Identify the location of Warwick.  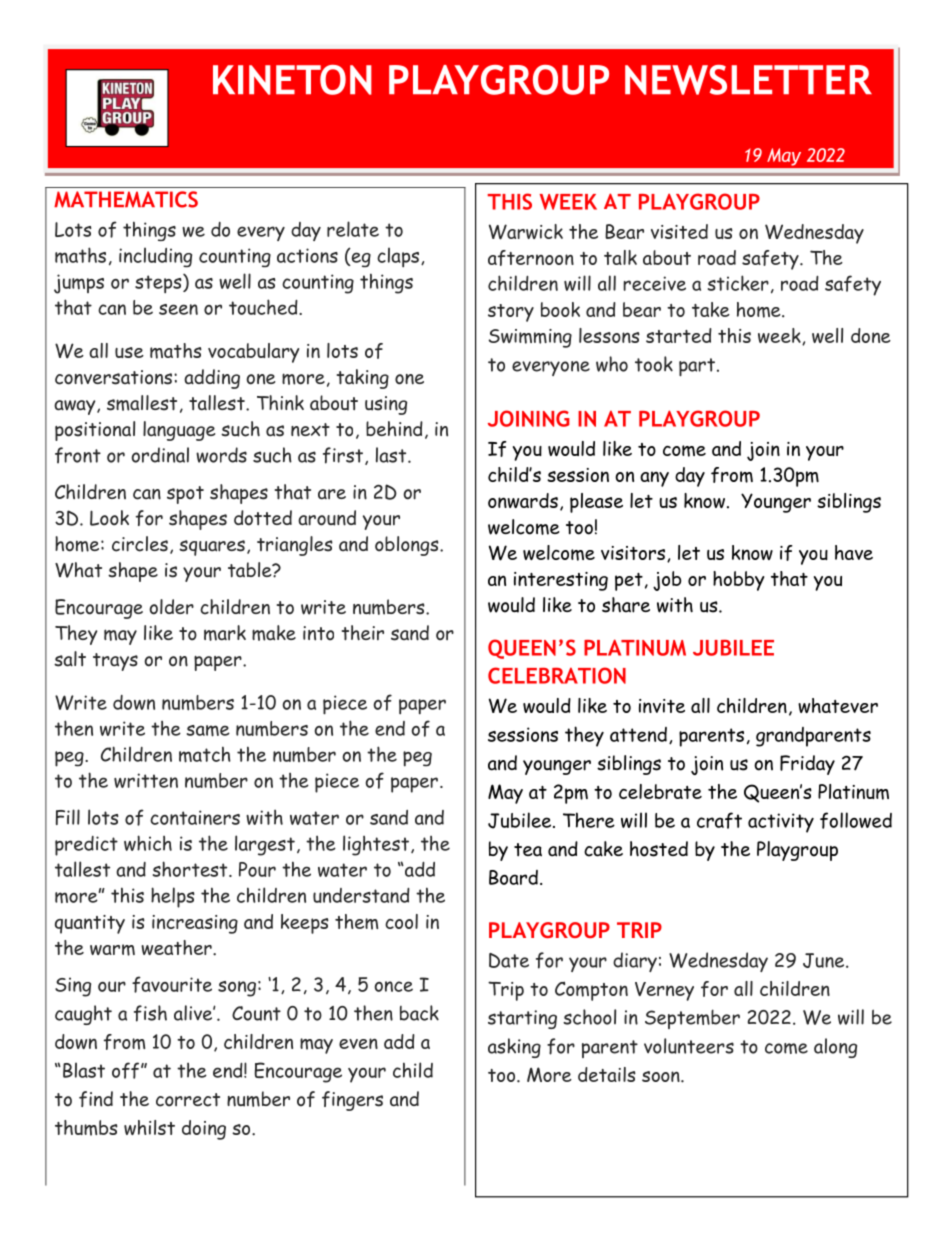
(526, 232).
